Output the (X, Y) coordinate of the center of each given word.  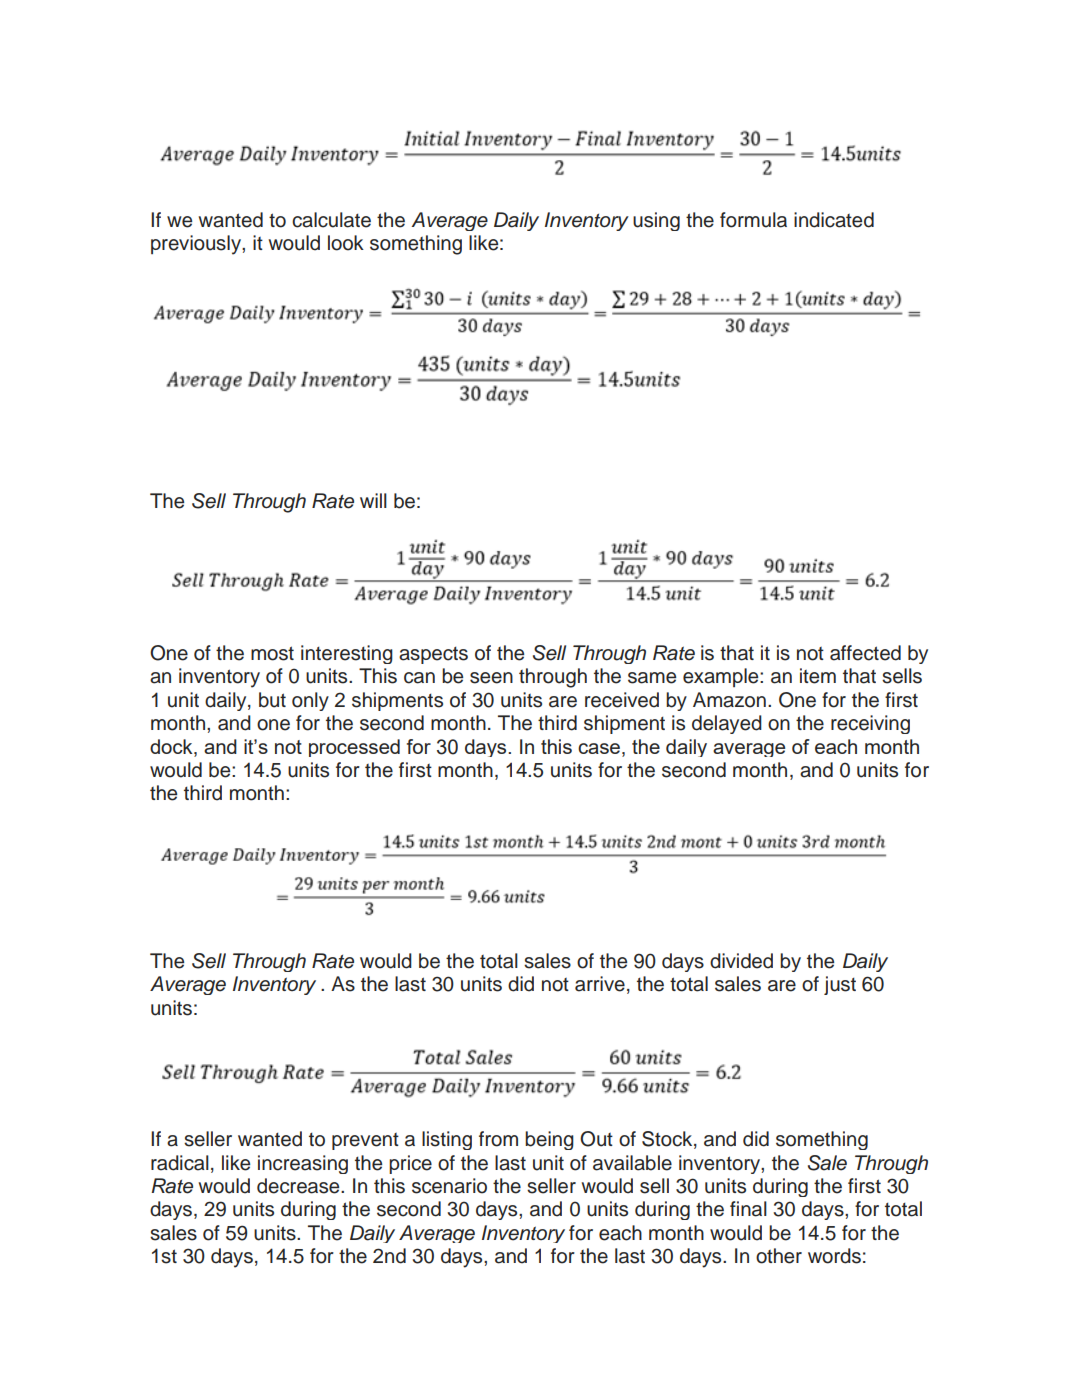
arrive (600, 984)
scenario (449, 1186)
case (599, 748)
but (272, 700)
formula (753, 220)
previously (197, 245)
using (656, 221)
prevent (365, 1141)
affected (865, 653)
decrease (299, 1186)
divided (741, 961)
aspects (433, 655)
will (373, 500)
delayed (727, 724)
